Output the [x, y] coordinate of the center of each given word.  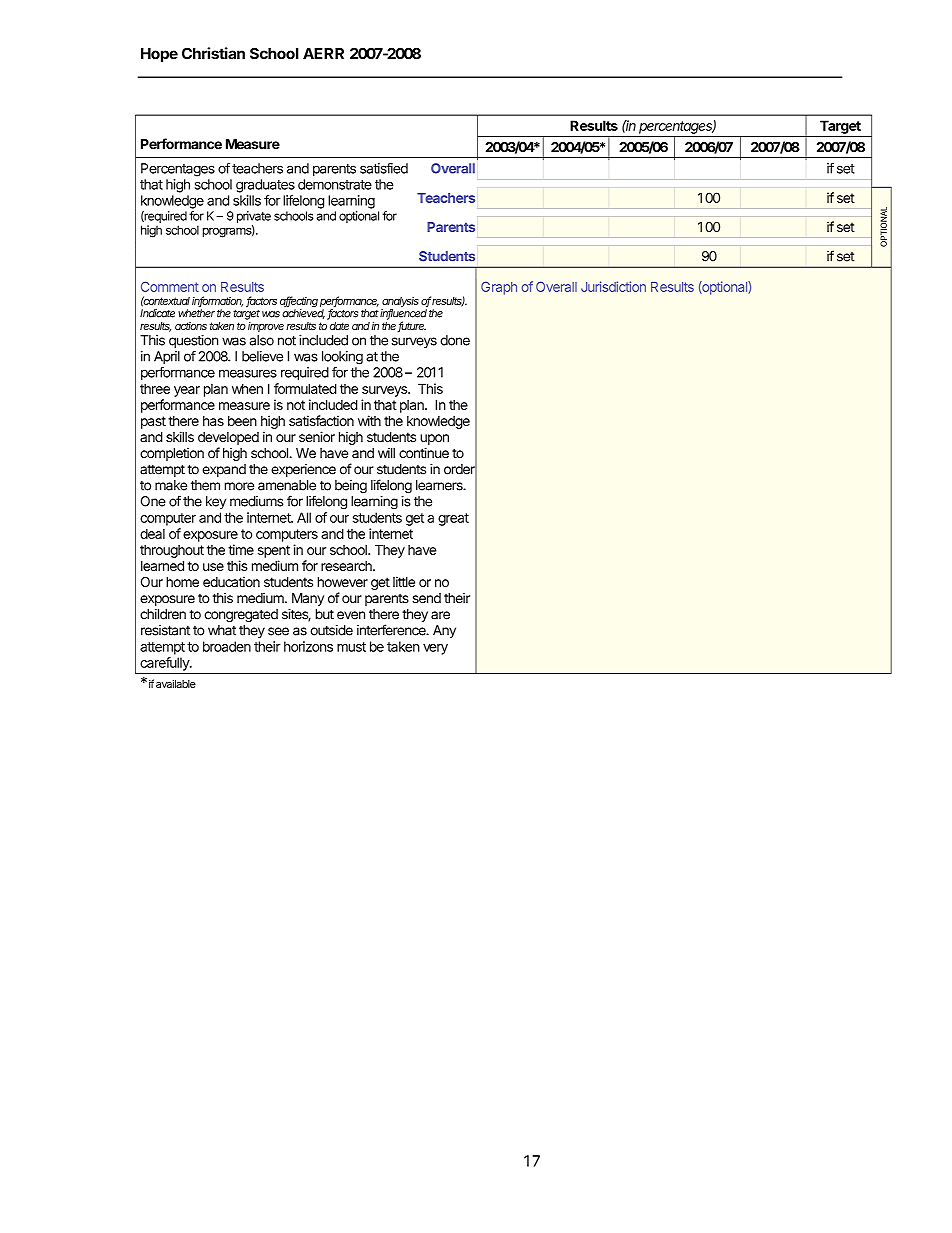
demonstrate [335, 184]
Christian [213, 53]
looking [342, 358]
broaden [227, 646]
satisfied [384, 168]
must [351, 647]
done [455, 340]
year [187, 391]
